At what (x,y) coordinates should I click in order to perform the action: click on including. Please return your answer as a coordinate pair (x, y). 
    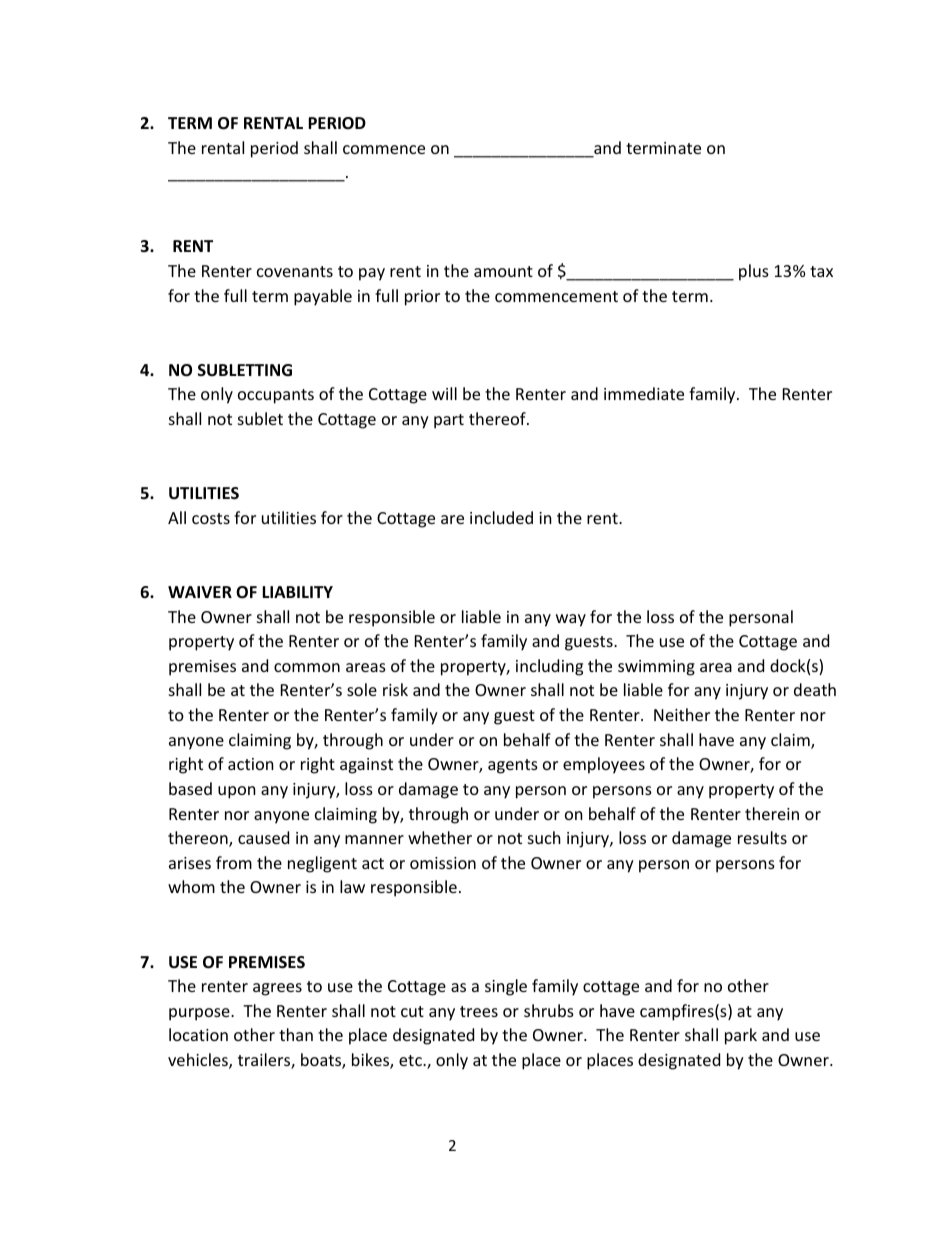
    Looking at the image, I should click on (549, 667).
